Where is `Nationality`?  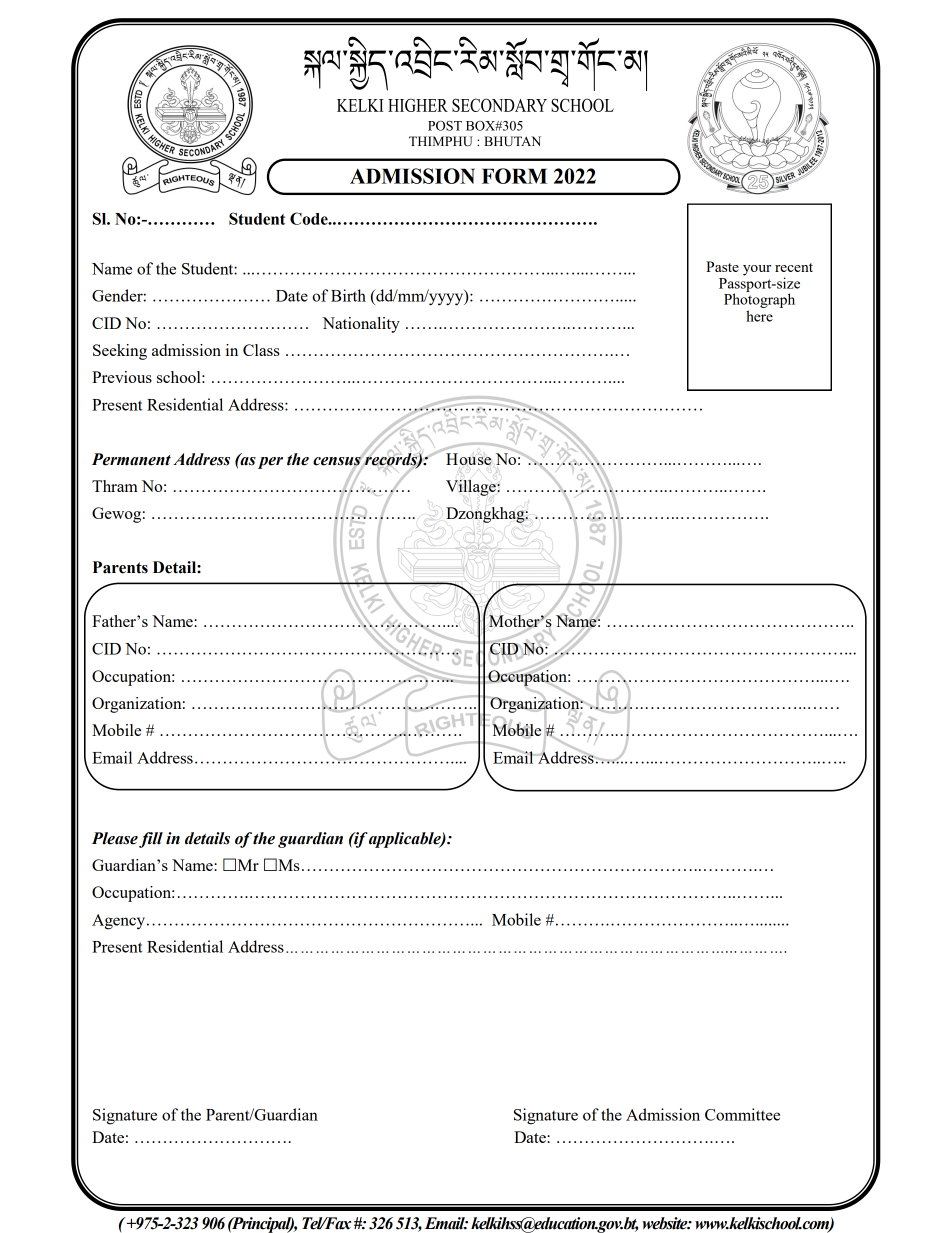 Nationality is located at coordinates (361, 325).
